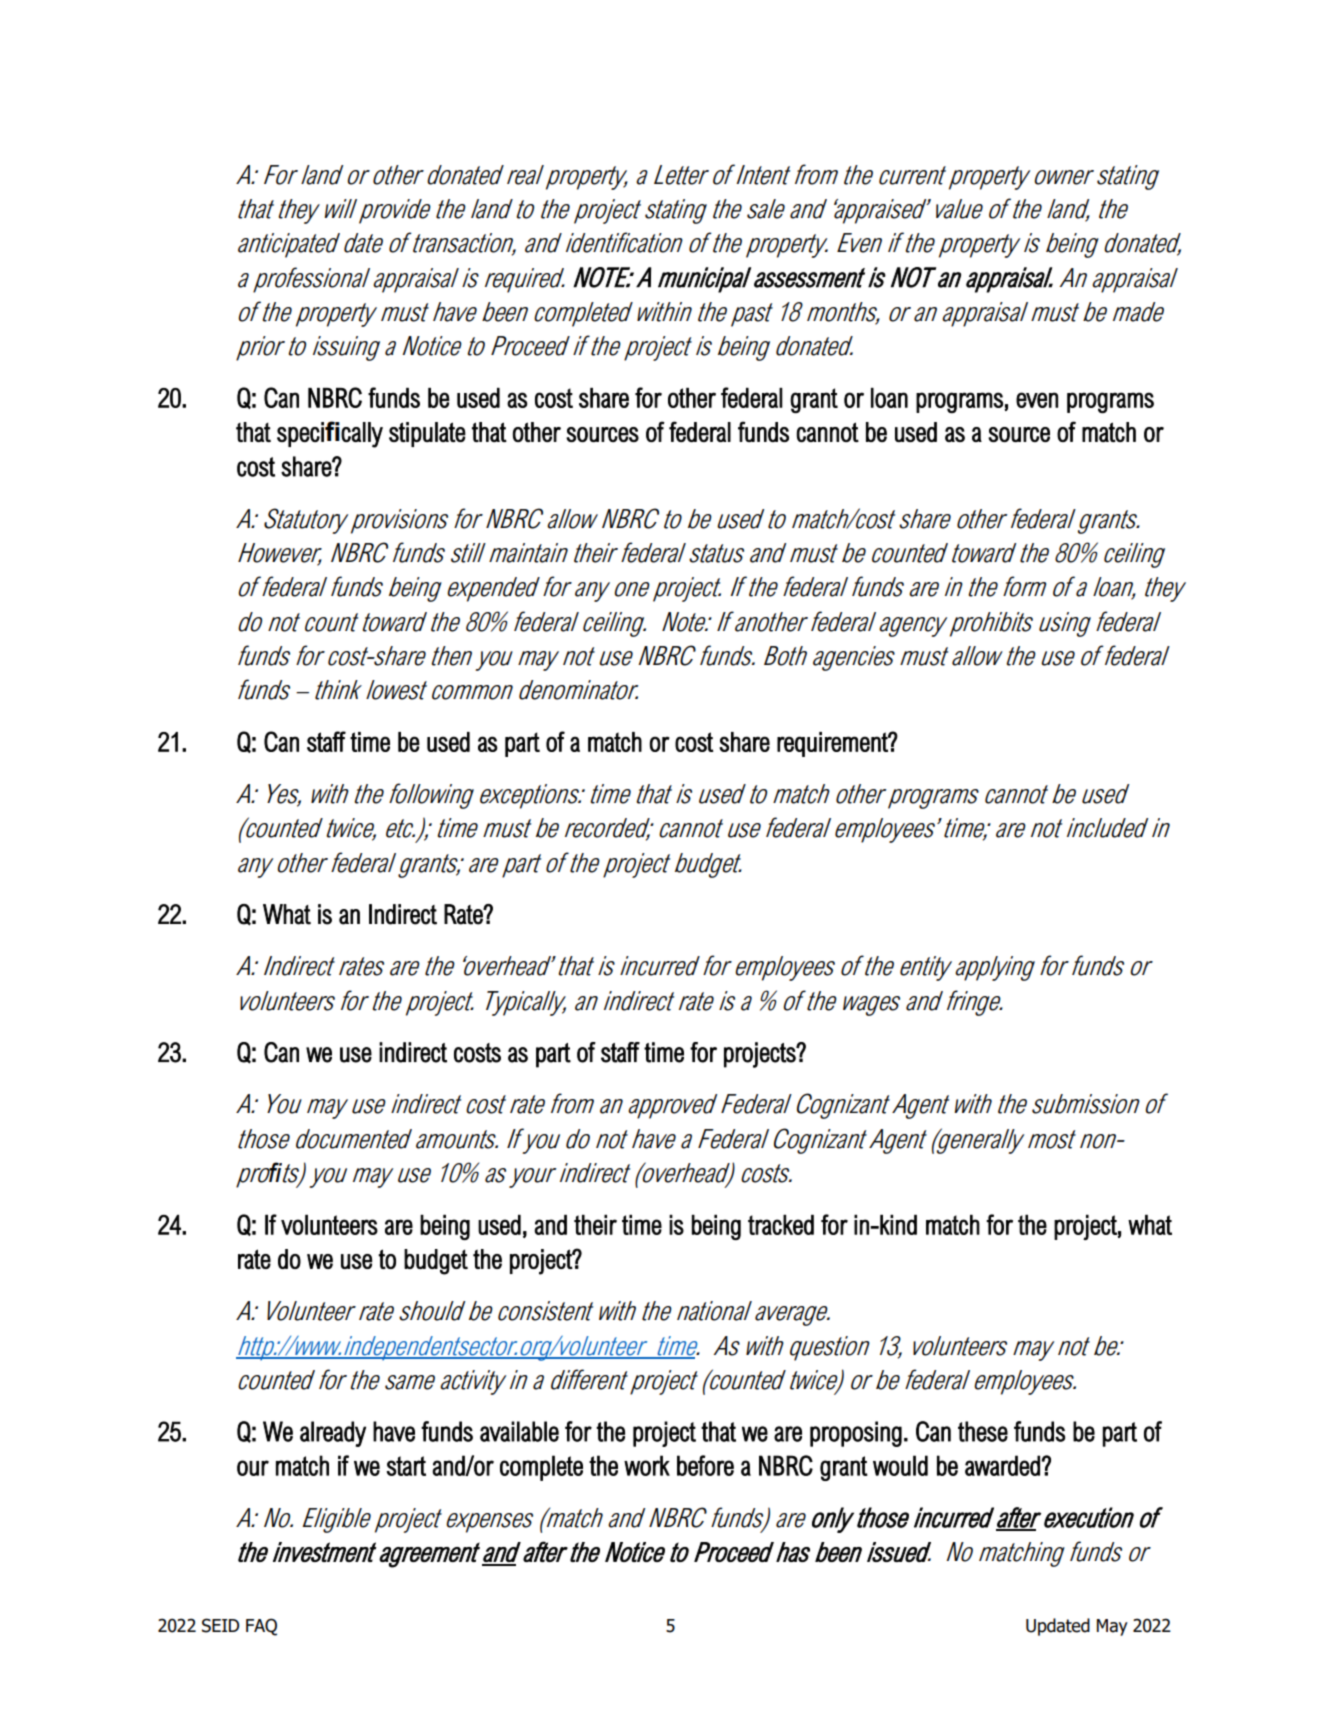 The height and width of the page is (1736, 1341). What do you see at coordinates (647, 1465) in the page?
I see `work` at bounding box center [647, 1465].
